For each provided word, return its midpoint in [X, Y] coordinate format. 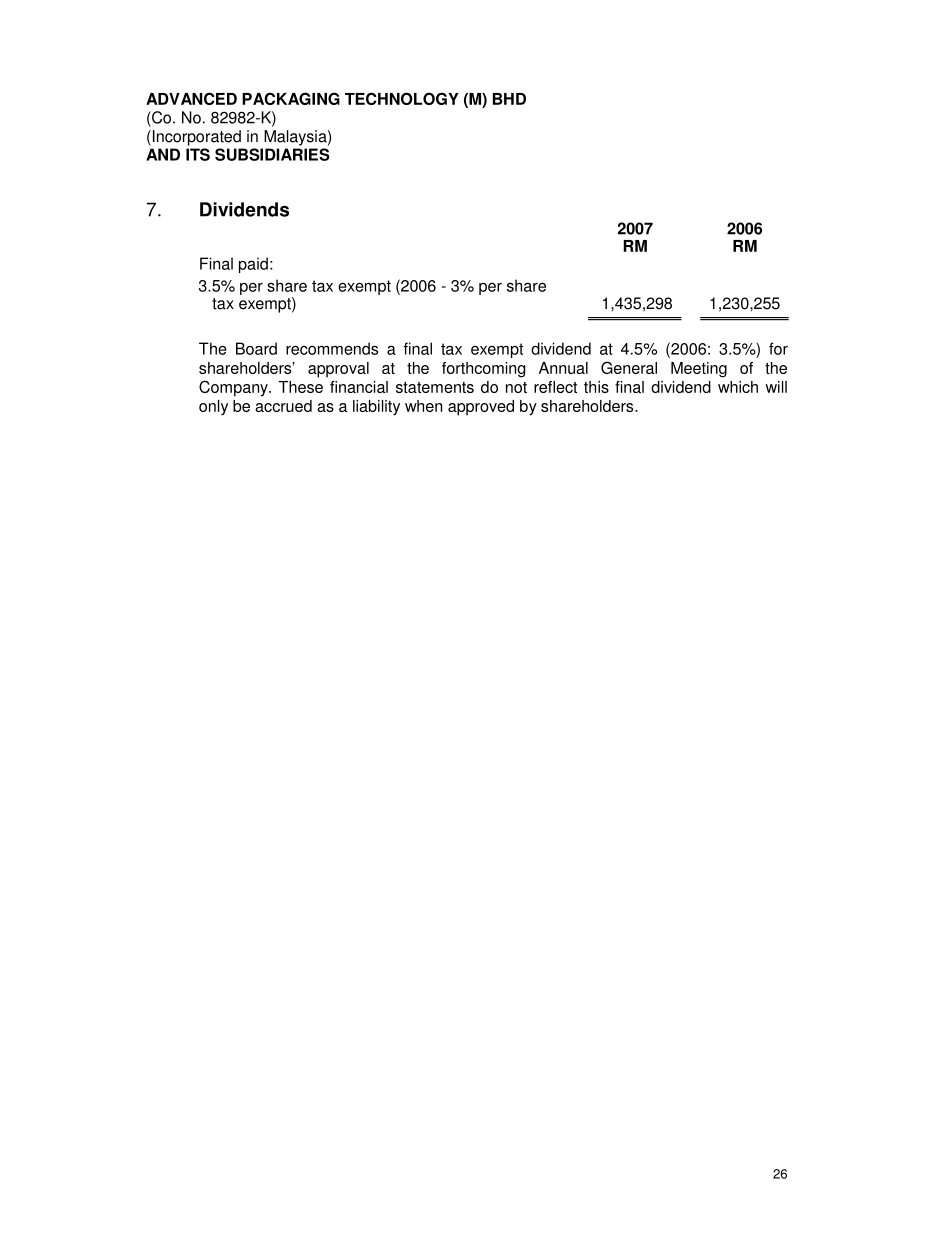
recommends [332, 348]
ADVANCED [191, 98]
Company [234, 388]
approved [481, 408]
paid [253, 265]
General [629, 367]
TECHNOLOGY [402, 98]
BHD [509, 99]
